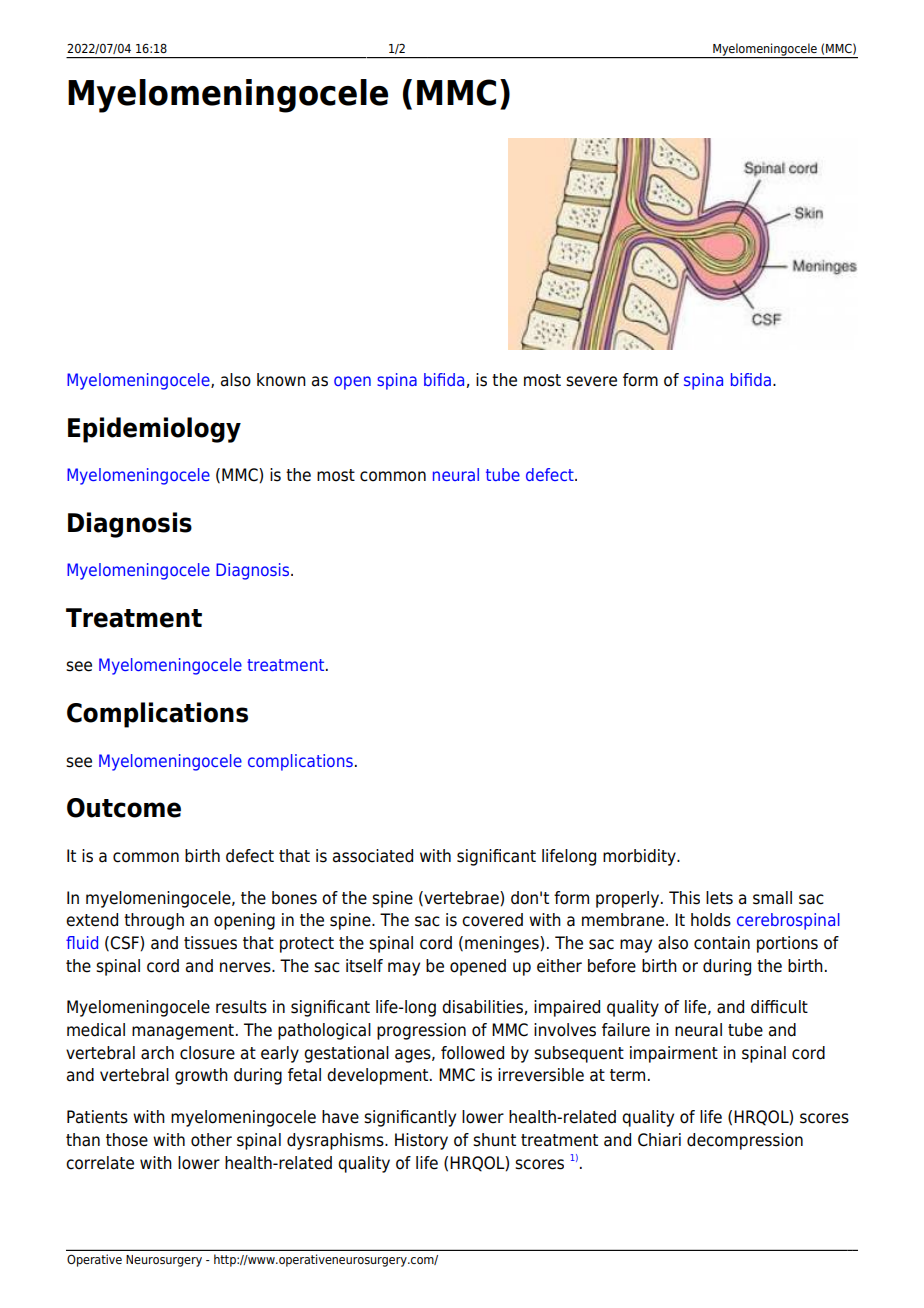 The image size is (924, 1308). Describe the element at coordinates (124, 808) in the screenshot. I see `Outcome` at that location.
